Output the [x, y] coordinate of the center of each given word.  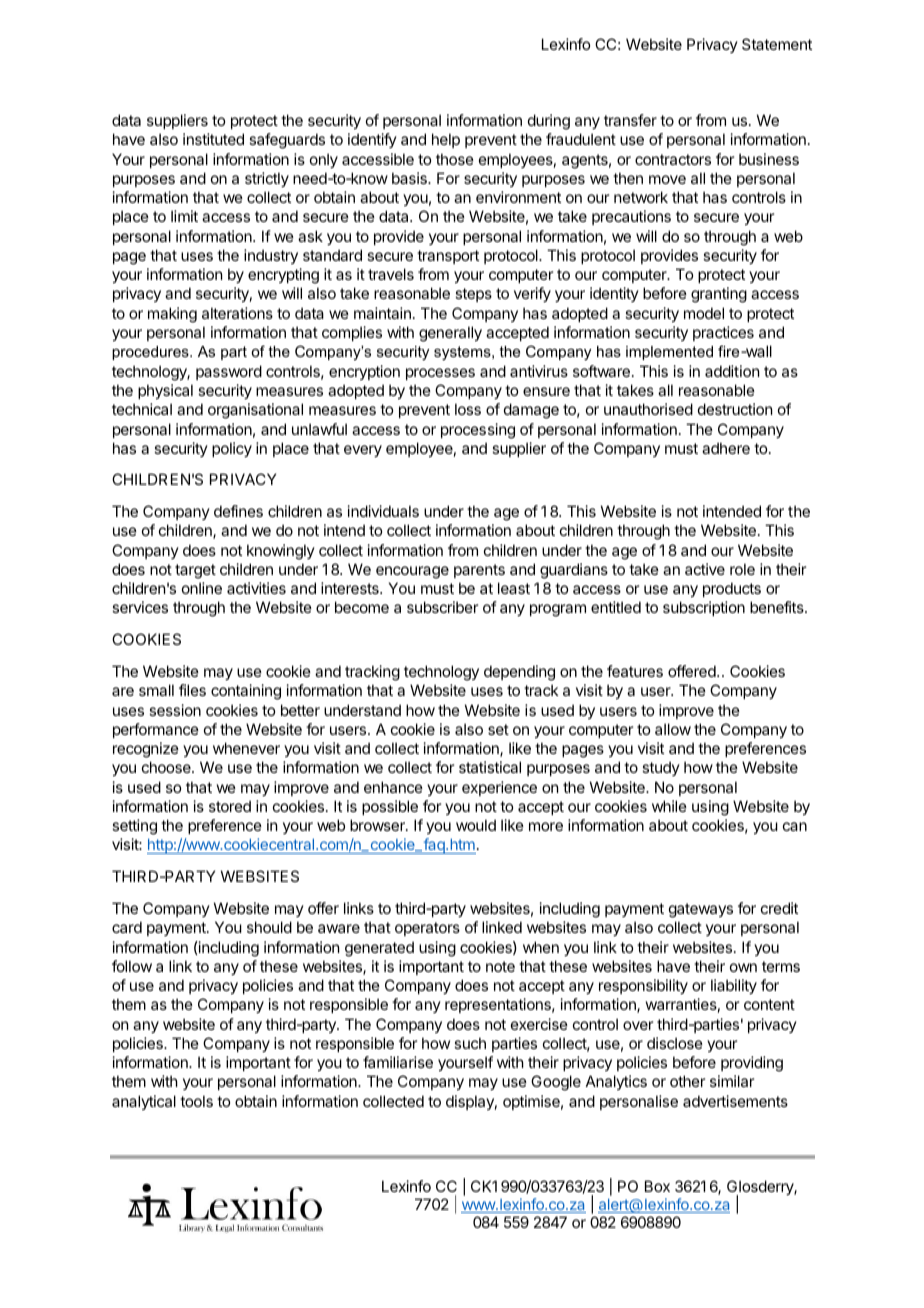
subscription [704, 608]
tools [196, 1101]
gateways [701, 910]
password [229, 372]
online [202, 588]
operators [427, 929]
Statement [777, 44]
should [269, 927]
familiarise [398, 1062]
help [446, 140]
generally [450, 334]
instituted [213, 139]
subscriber [442, 607]
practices [723, 333]
